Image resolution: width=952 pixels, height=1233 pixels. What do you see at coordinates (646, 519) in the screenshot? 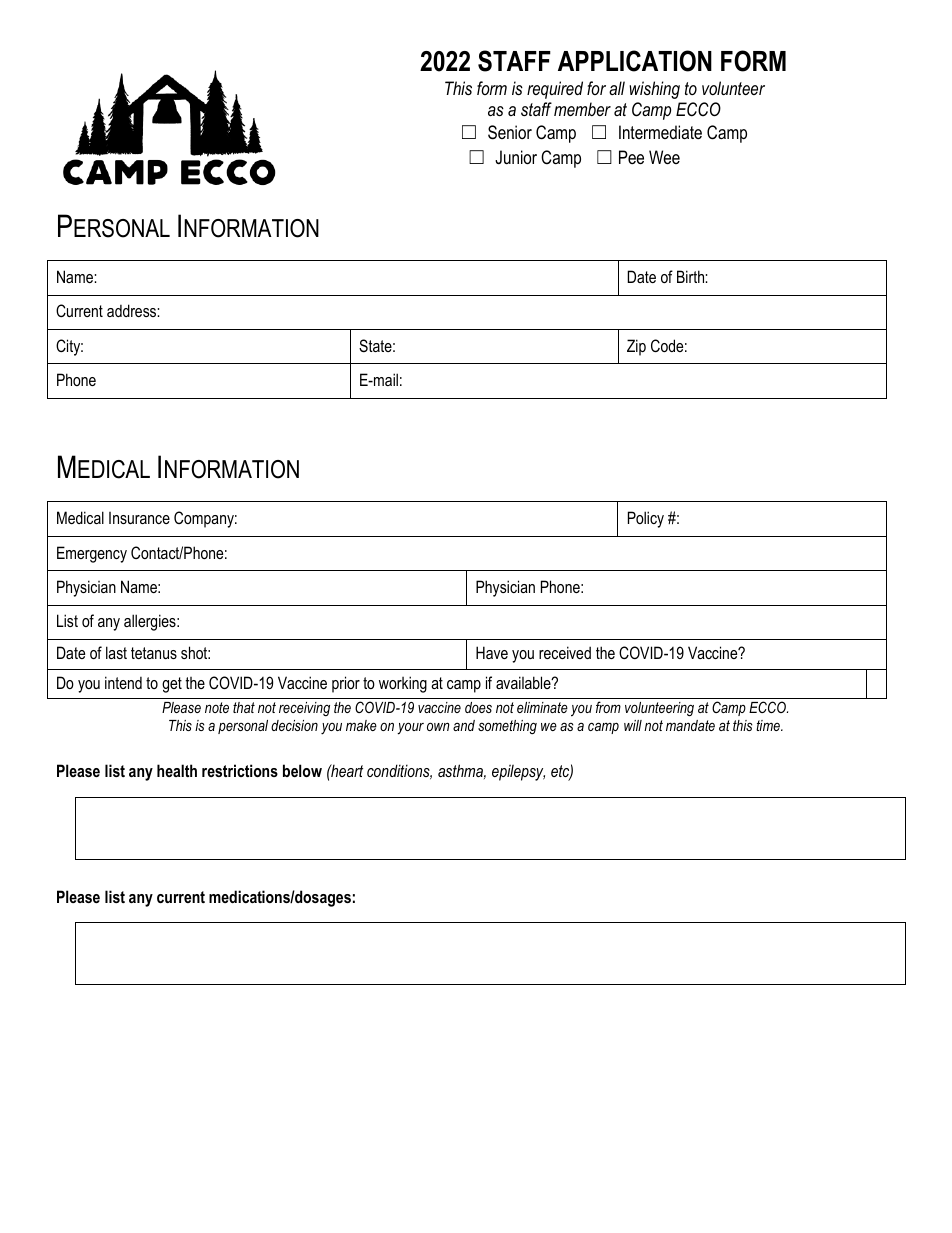
I see `Policy` at bounding box center [646, 519].
